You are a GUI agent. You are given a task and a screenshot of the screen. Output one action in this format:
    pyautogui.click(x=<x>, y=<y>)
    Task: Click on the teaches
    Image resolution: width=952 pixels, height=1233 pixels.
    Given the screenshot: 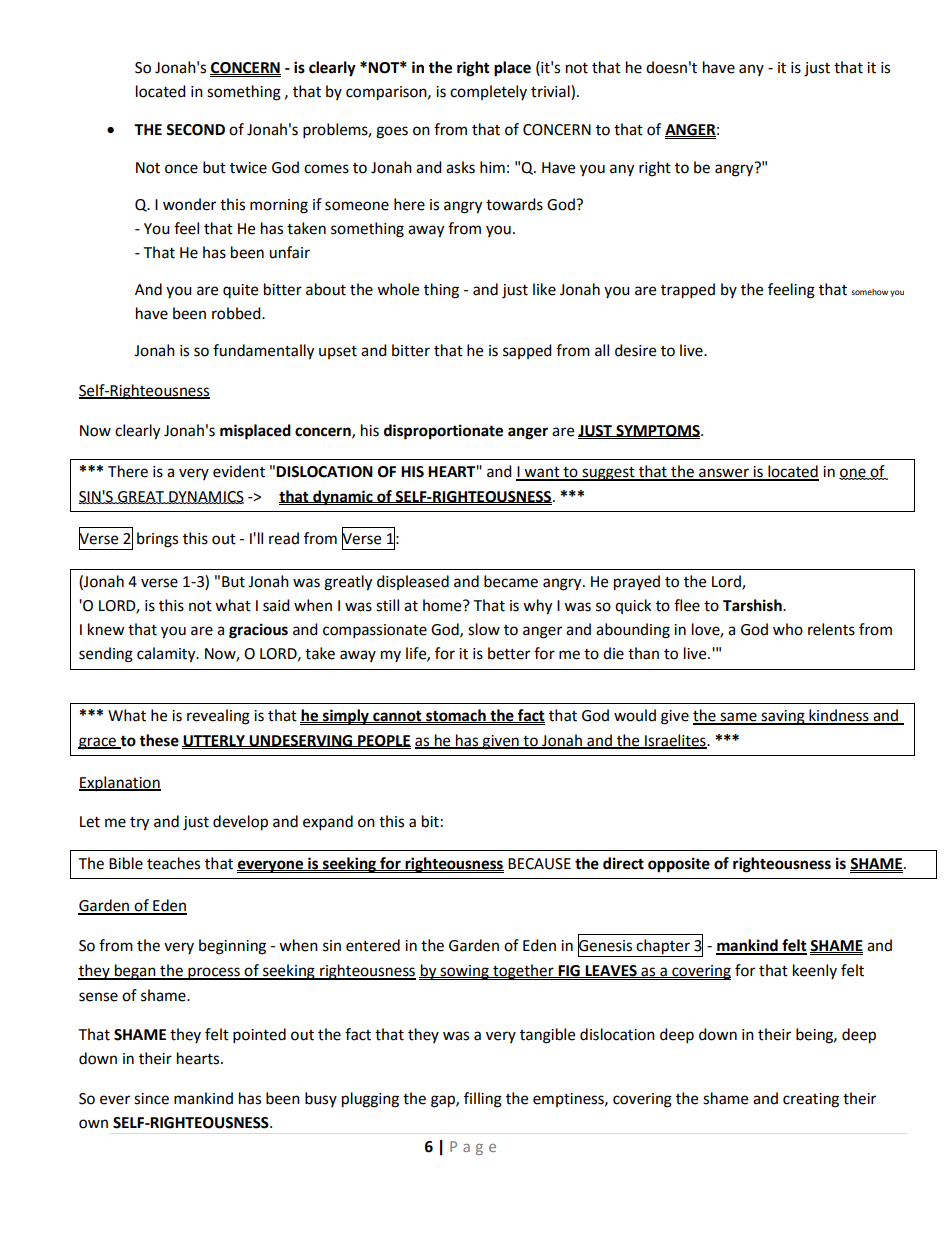 What is the action you would take?
    pyautogui.click(x=173, y=863)
